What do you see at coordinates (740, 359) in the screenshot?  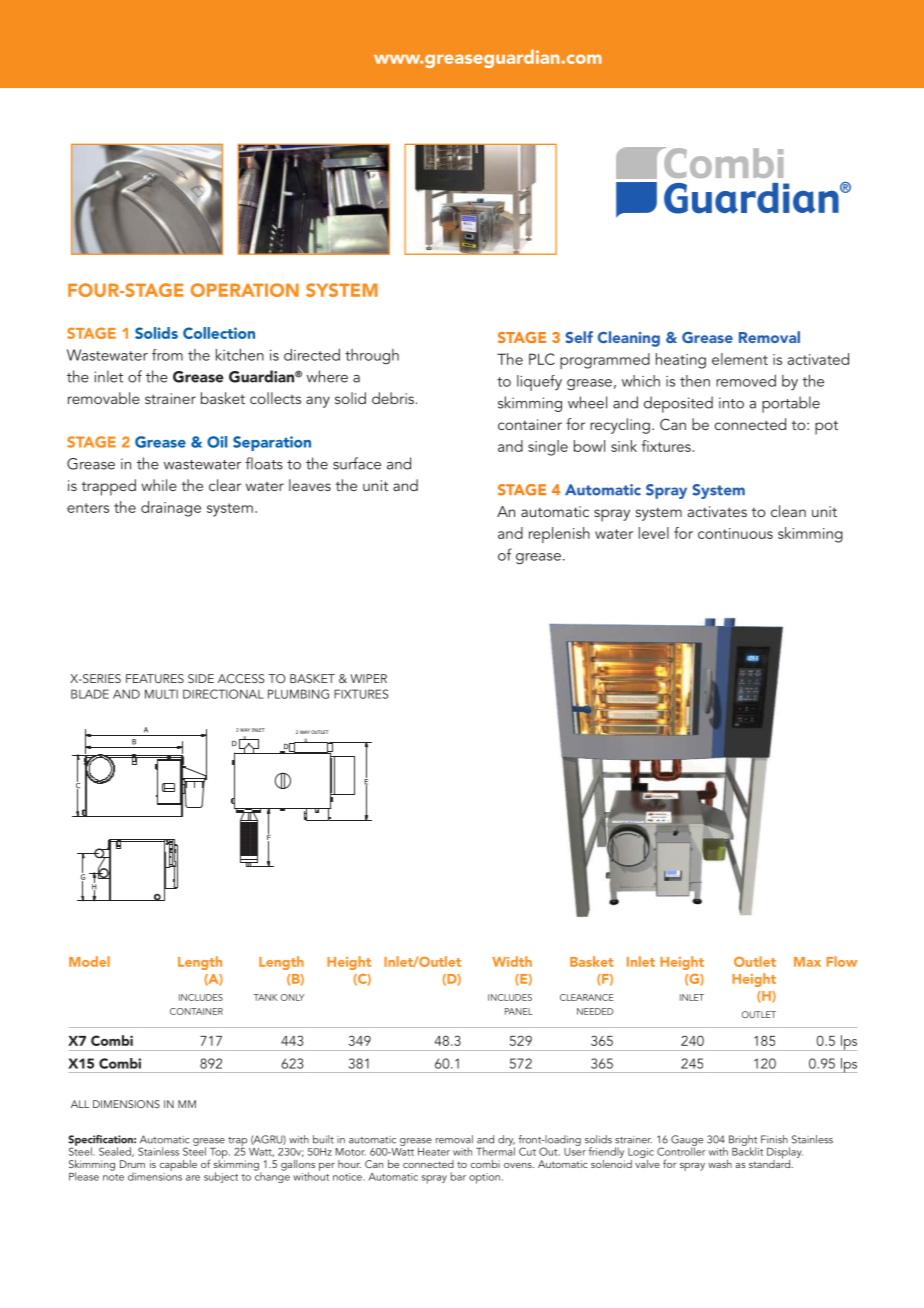 I see `element` at bounding box center [740, 359].
